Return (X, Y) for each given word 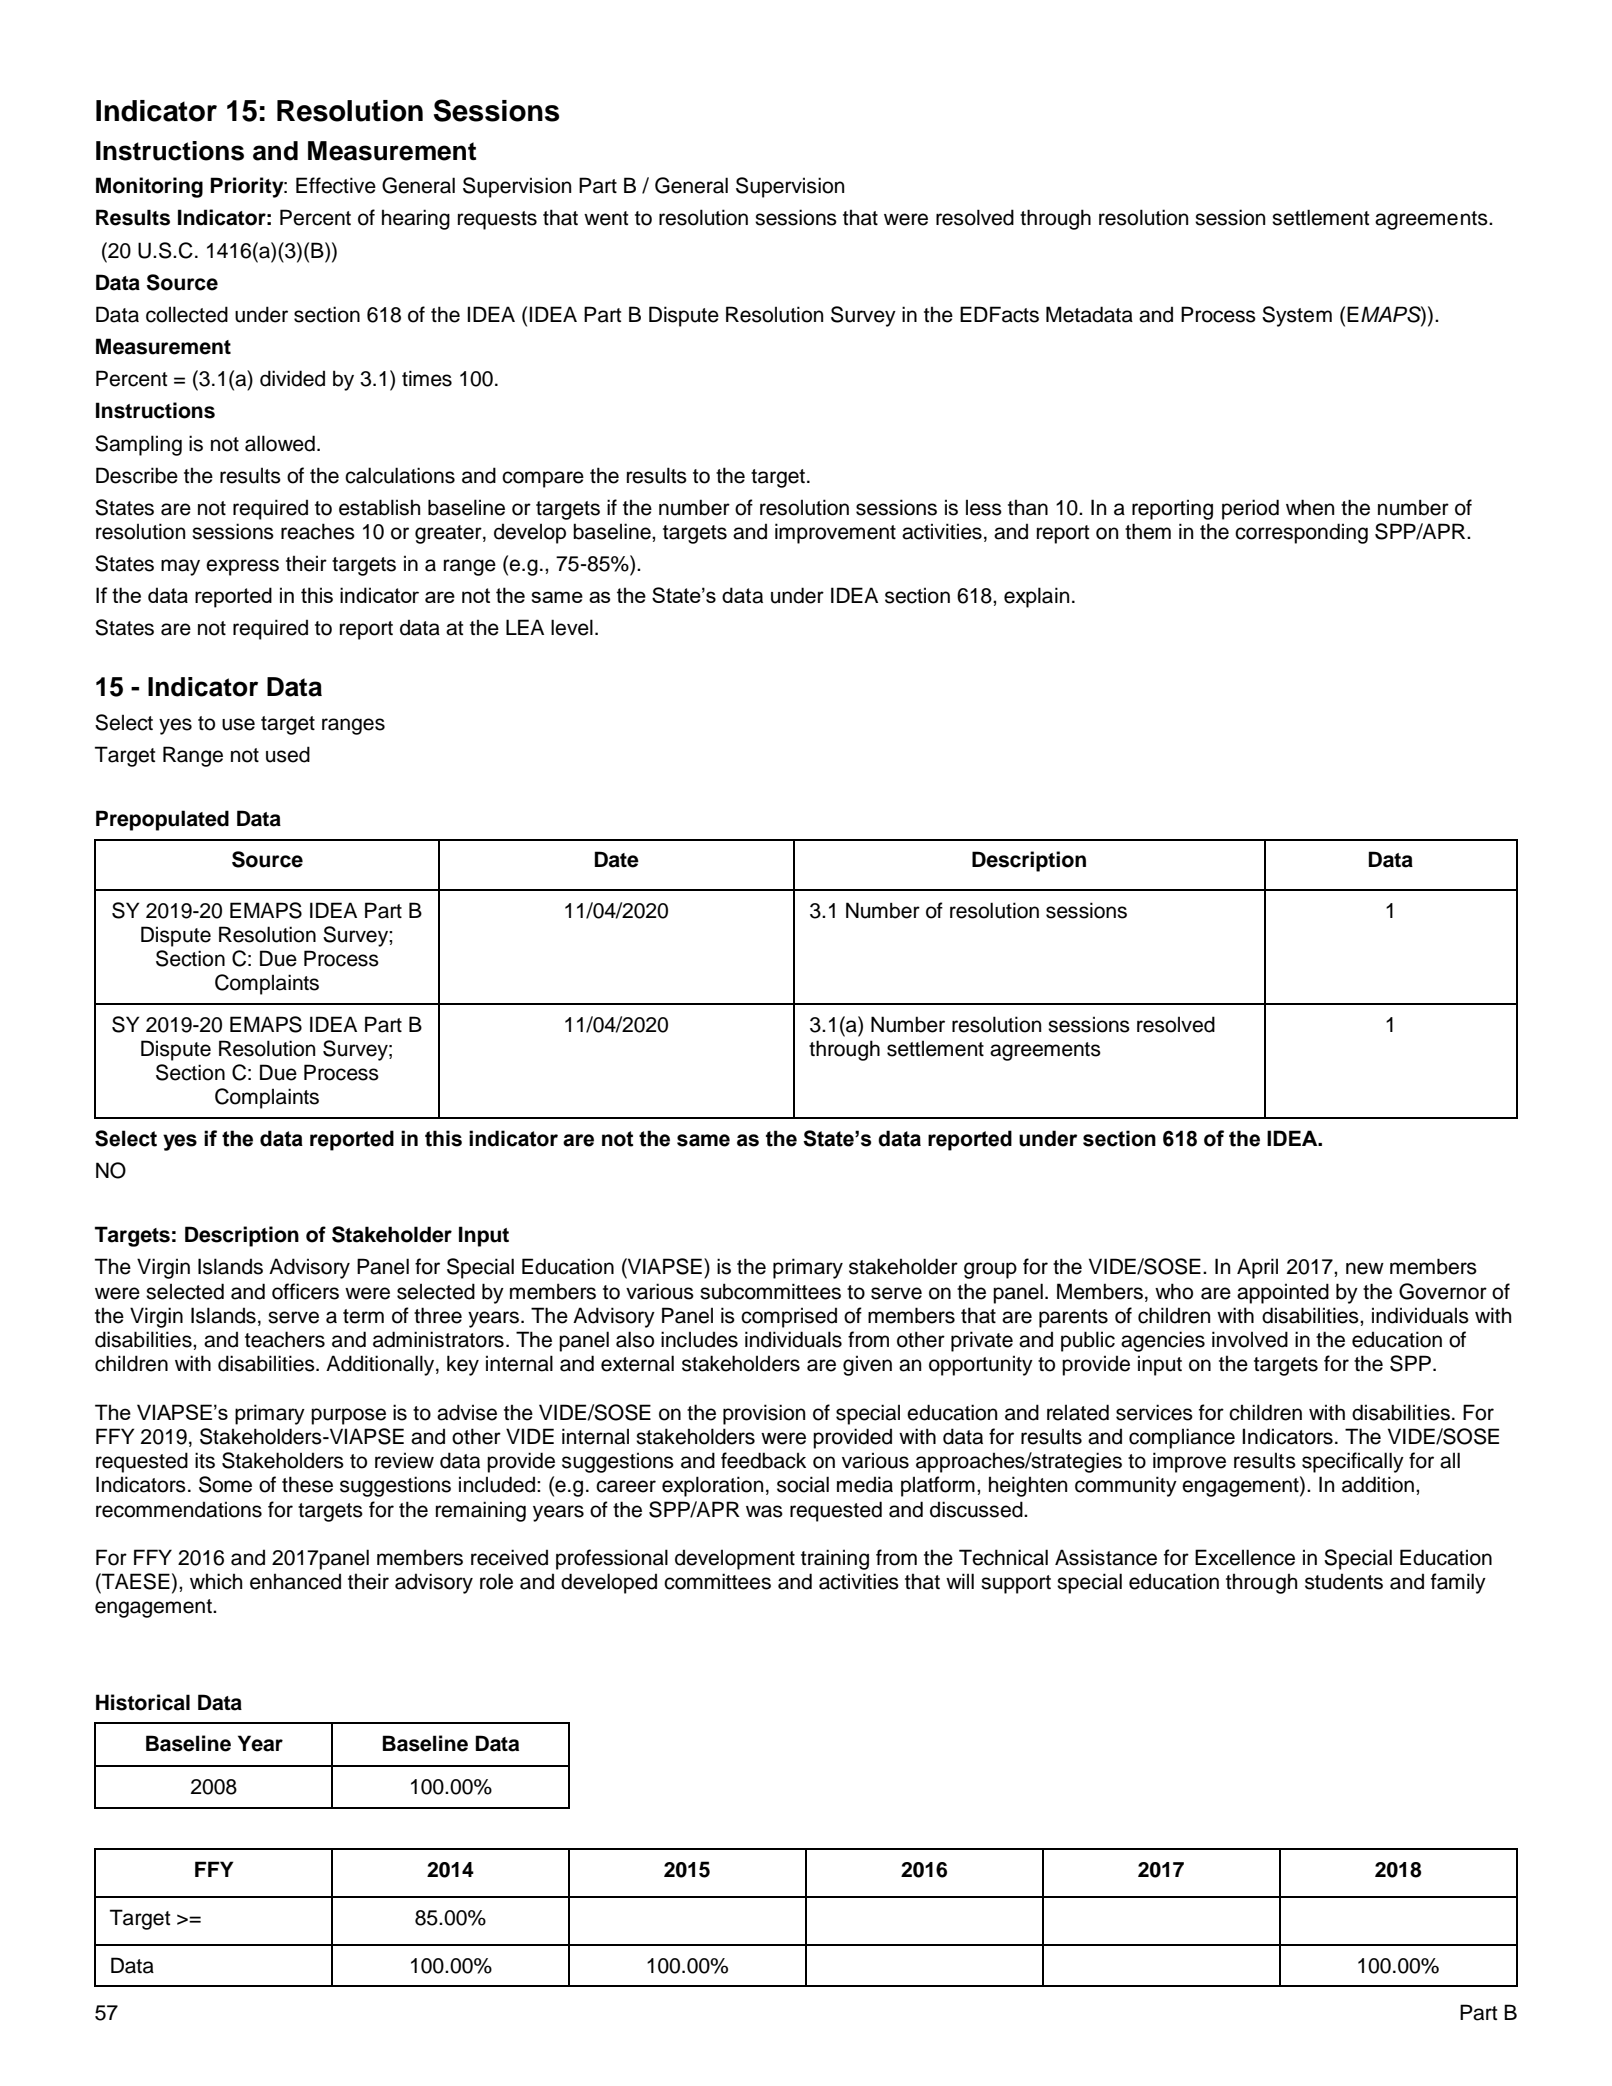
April (1257, 1268)
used (288, 754)
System (1297, 316)
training (835, 1559)
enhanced (295, 1581)
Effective (336, 185)
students (1344, 1581)
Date (617, 859)
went (606, 218)
